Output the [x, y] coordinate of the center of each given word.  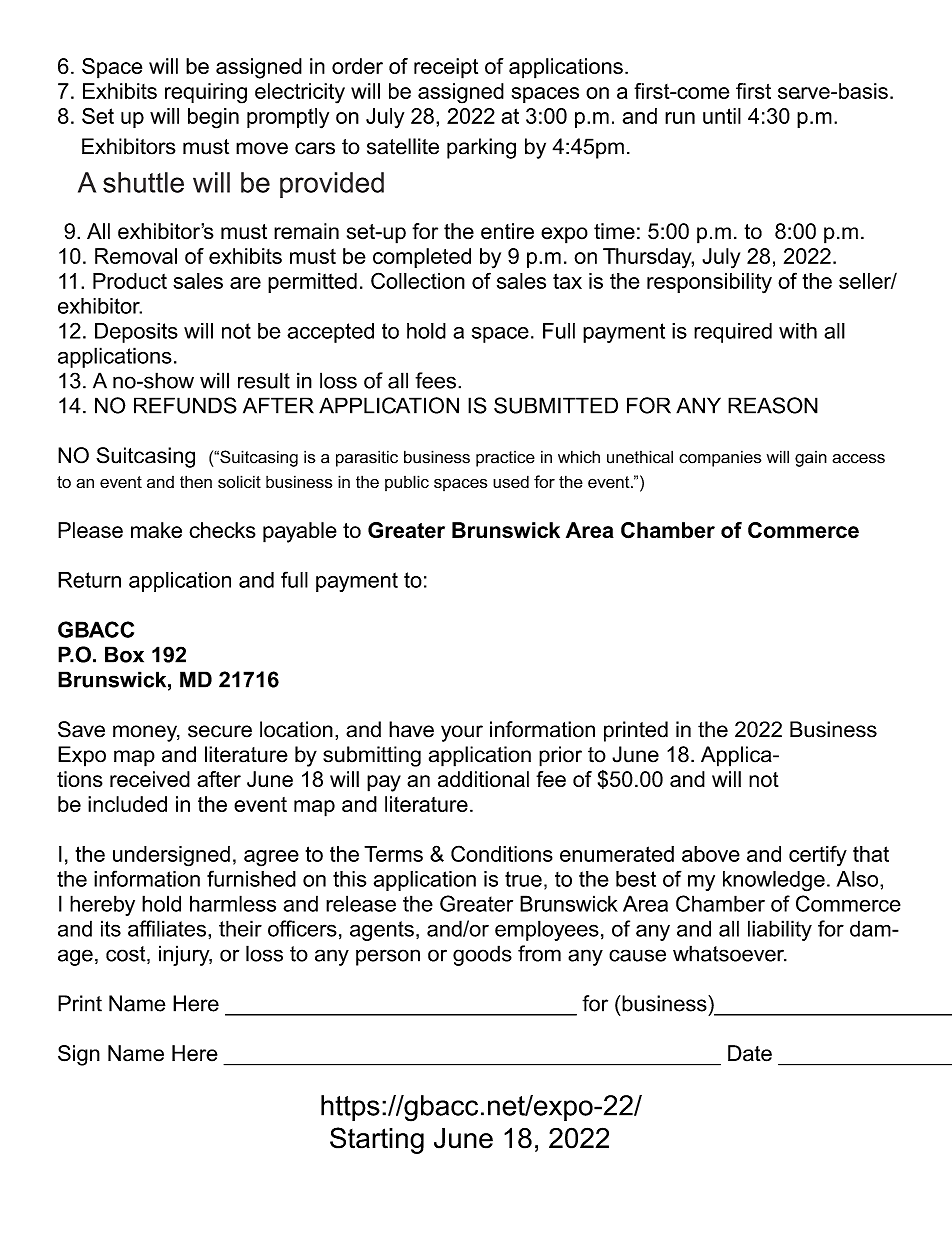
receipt [446, 68]
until [722, 116]
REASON [773, 405]
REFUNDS [185, 405]
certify [818, 856]
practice [505, 459]
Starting [377, 1140]
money [146, 733]
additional [483, 779]
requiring [206, 93]
